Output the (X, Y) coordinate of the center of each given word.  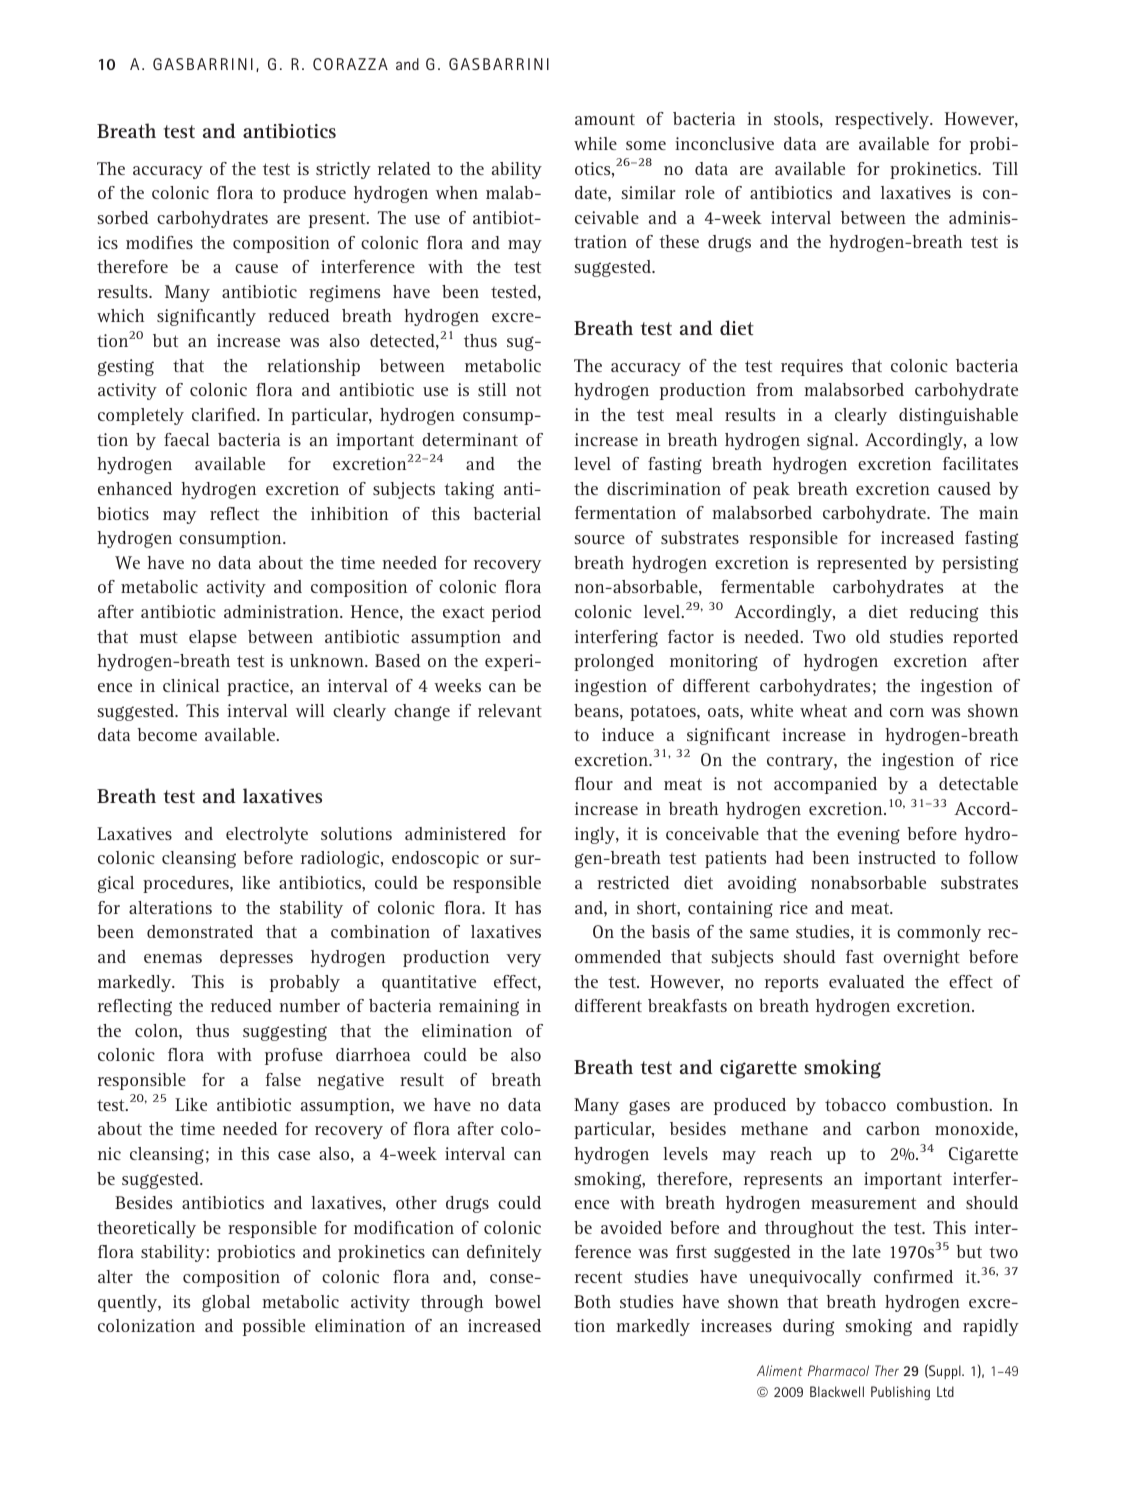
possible (274, 1327)
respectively (883, 120)
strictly (343, 170)
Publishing (900, 1393)
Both (592, 1301)
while (595, 143)
